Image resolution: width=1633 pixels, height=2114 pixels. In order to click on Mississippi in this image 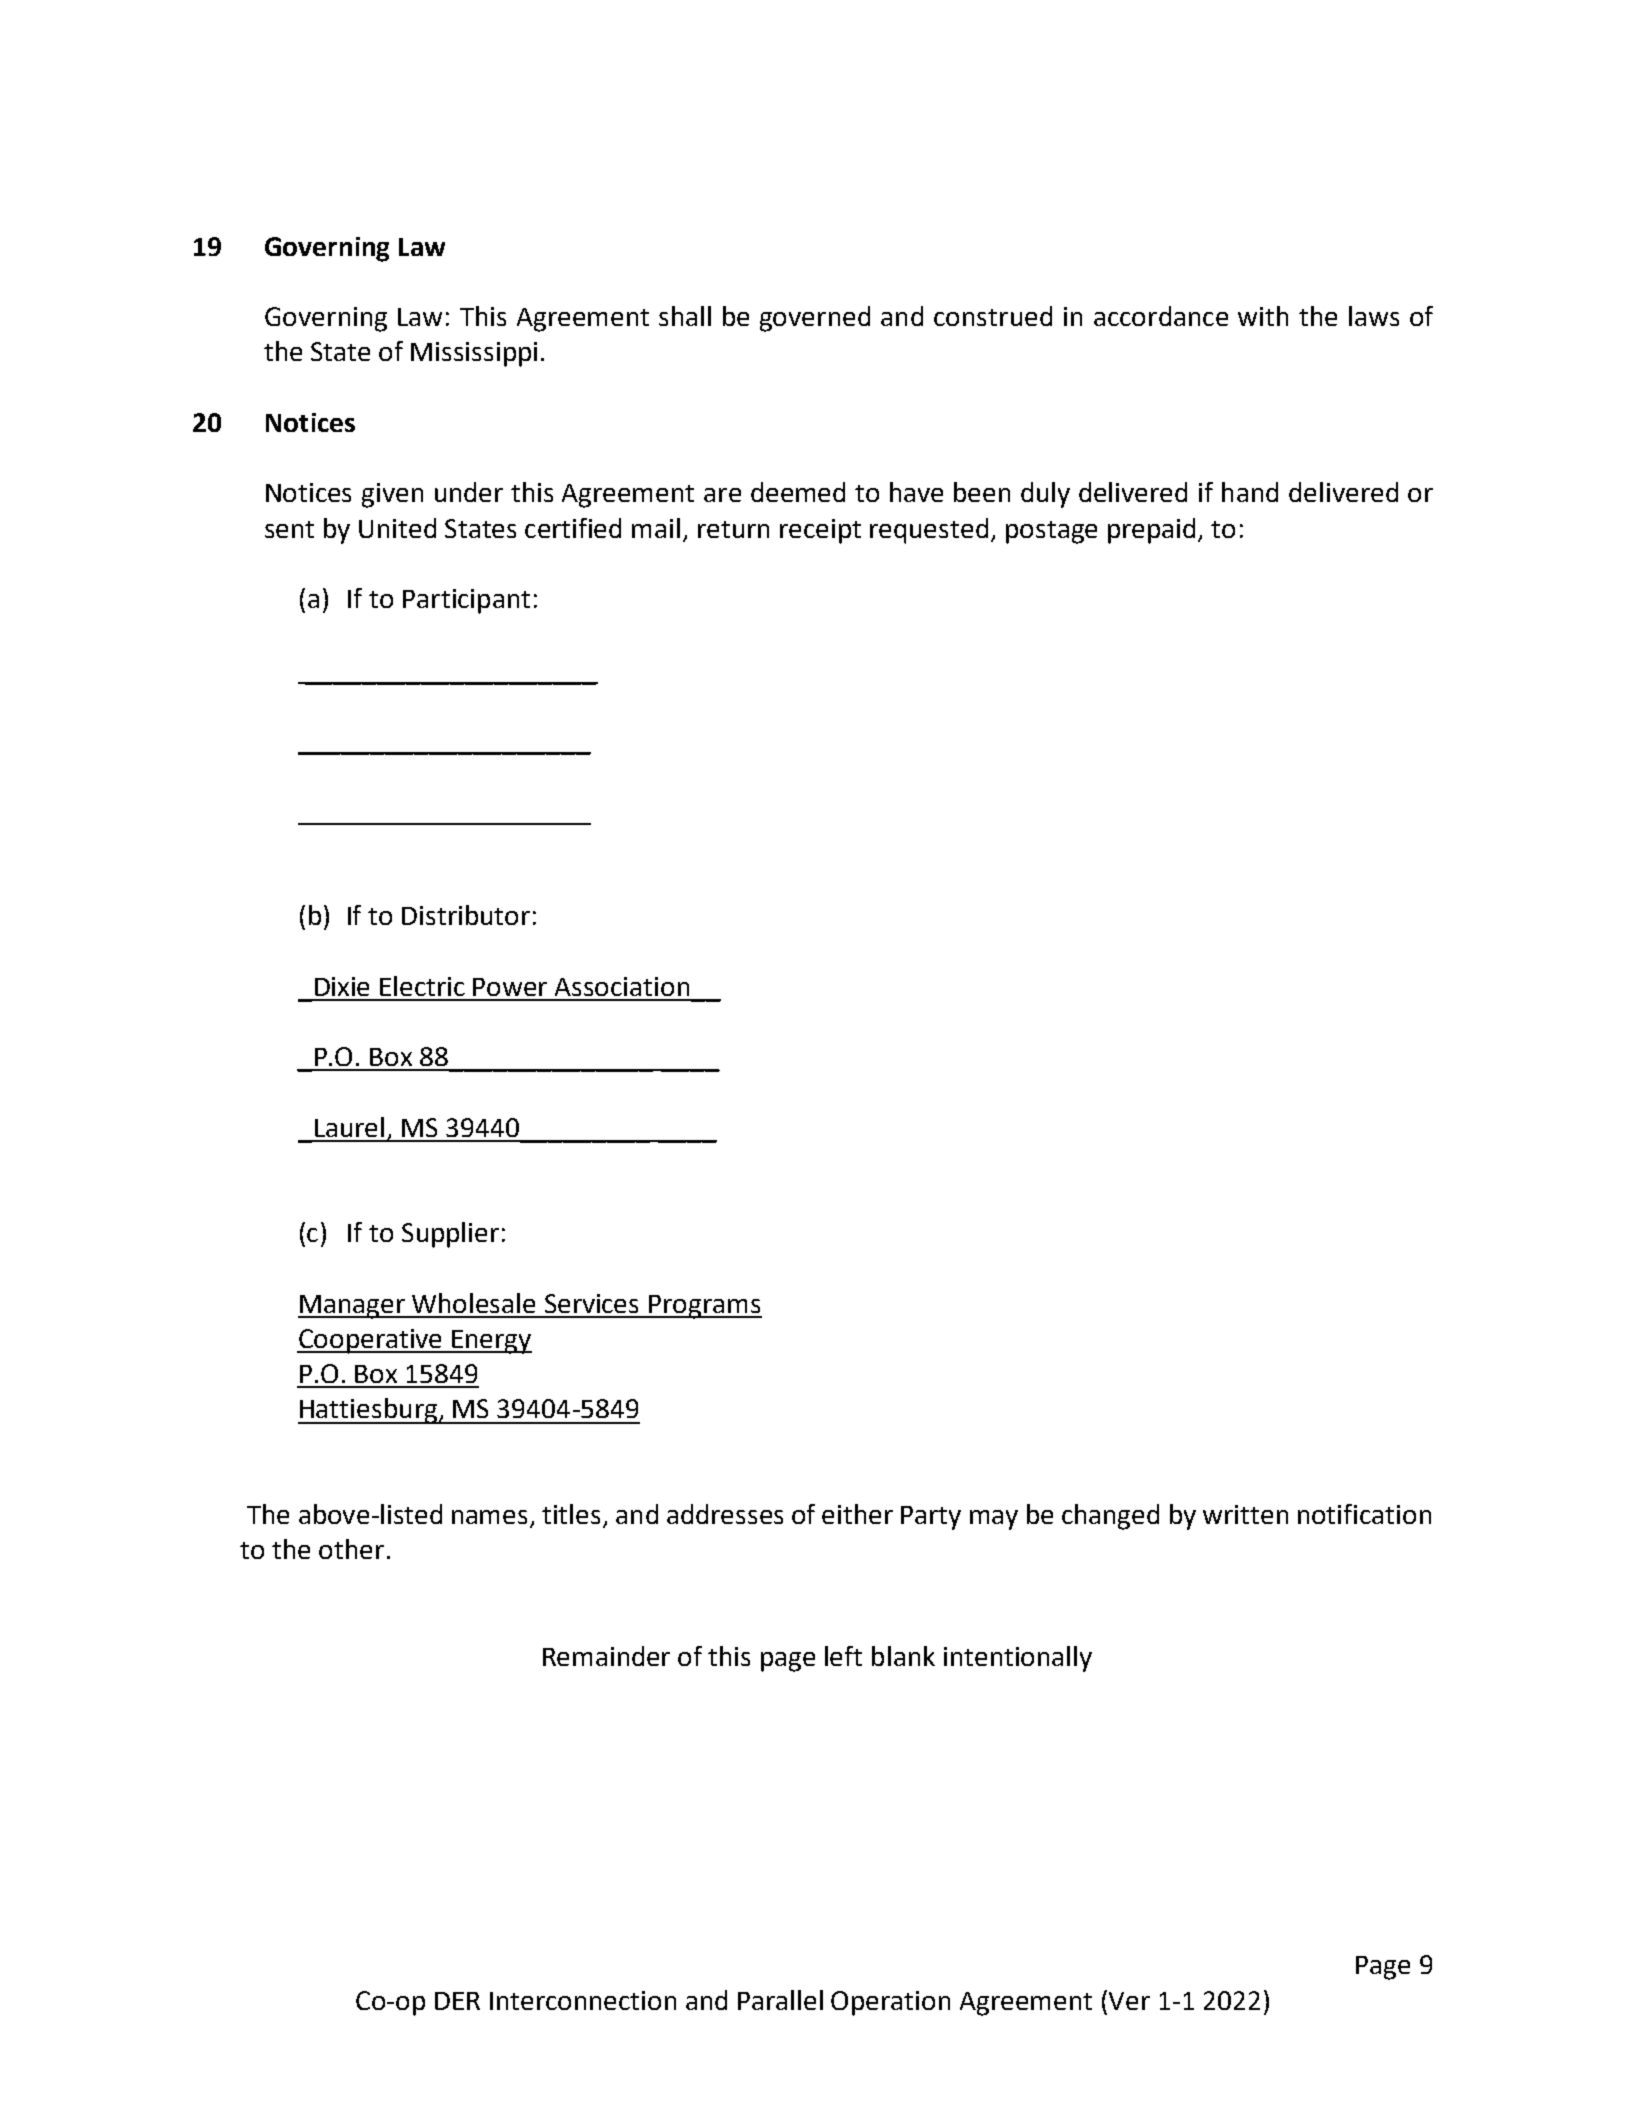, I will do `click(474, 354)`.
